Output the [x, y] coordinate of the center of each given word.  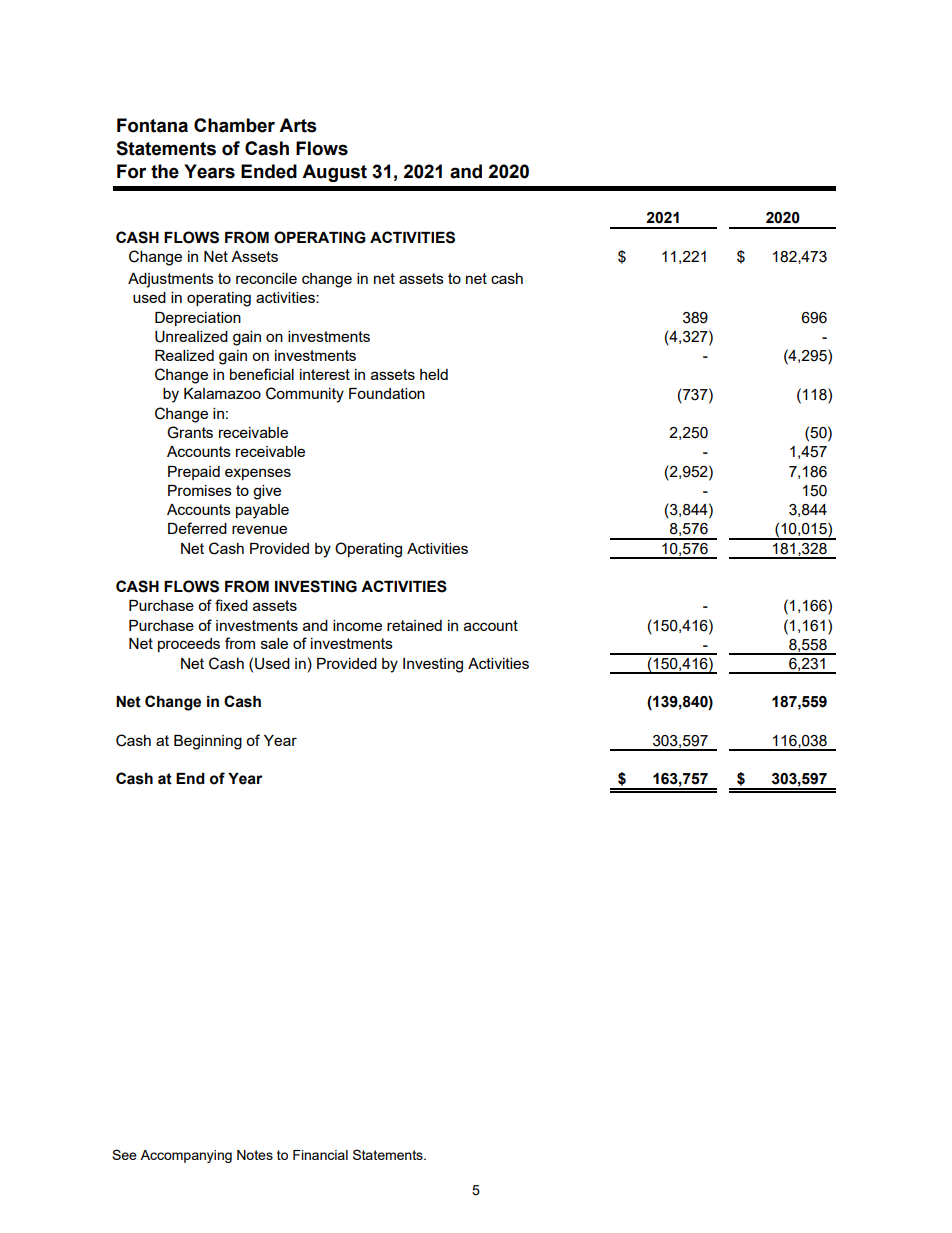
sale [274, 643]
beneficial [262, 374]
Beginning [208, 742]
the [165, 171]
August [334, 173]
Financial [320, 1155]
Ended [269, 171]
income [357, 625]
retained [414, 625]
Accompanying [186, 1156]
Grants [190, 432]
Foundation [387, 393]
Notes [255, 1155]
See [124, 1154]
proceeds [189, 645]
